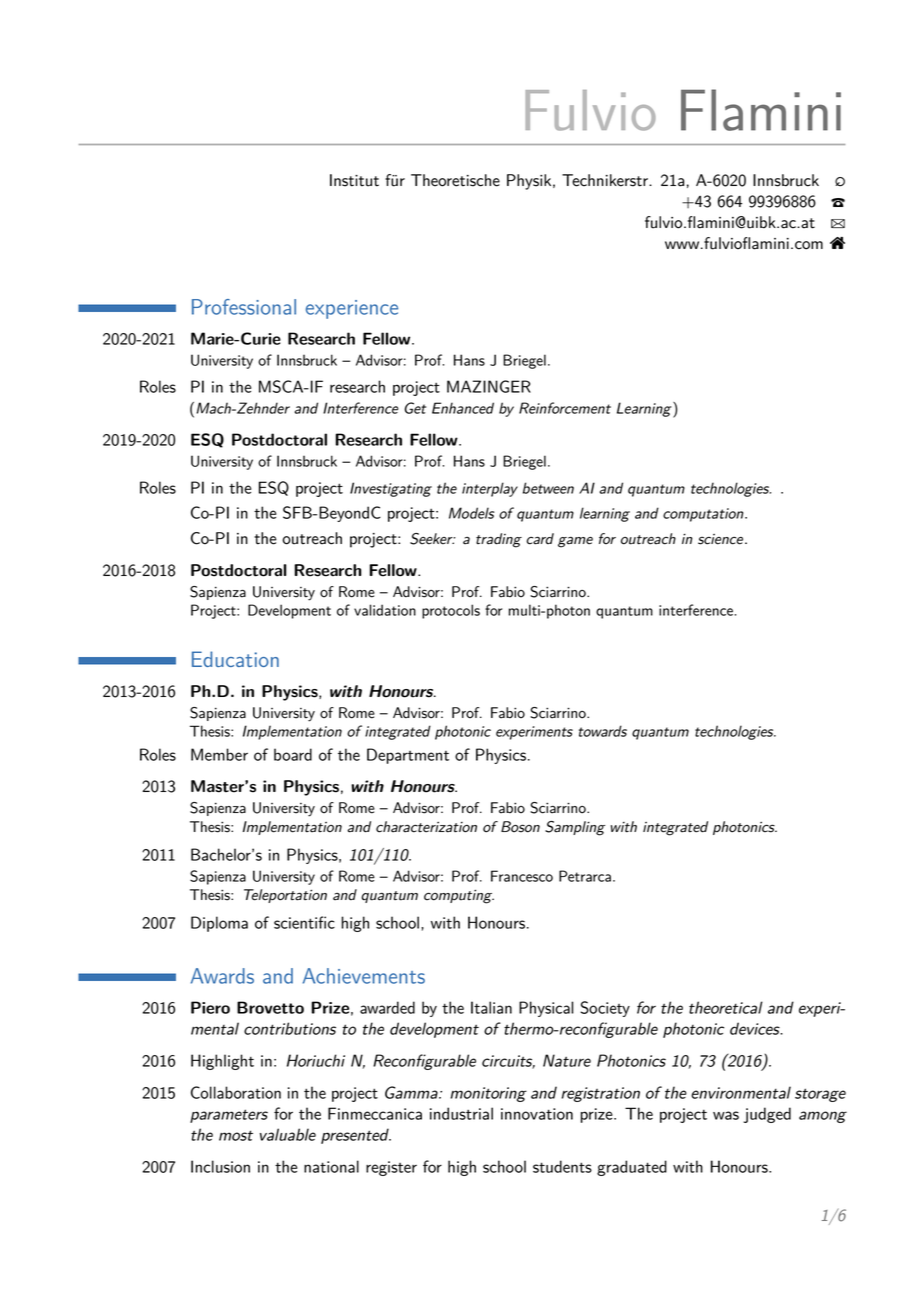 The height and width of the screenshot is (1308, 924). I want to click on towards, so click(603, 731).
